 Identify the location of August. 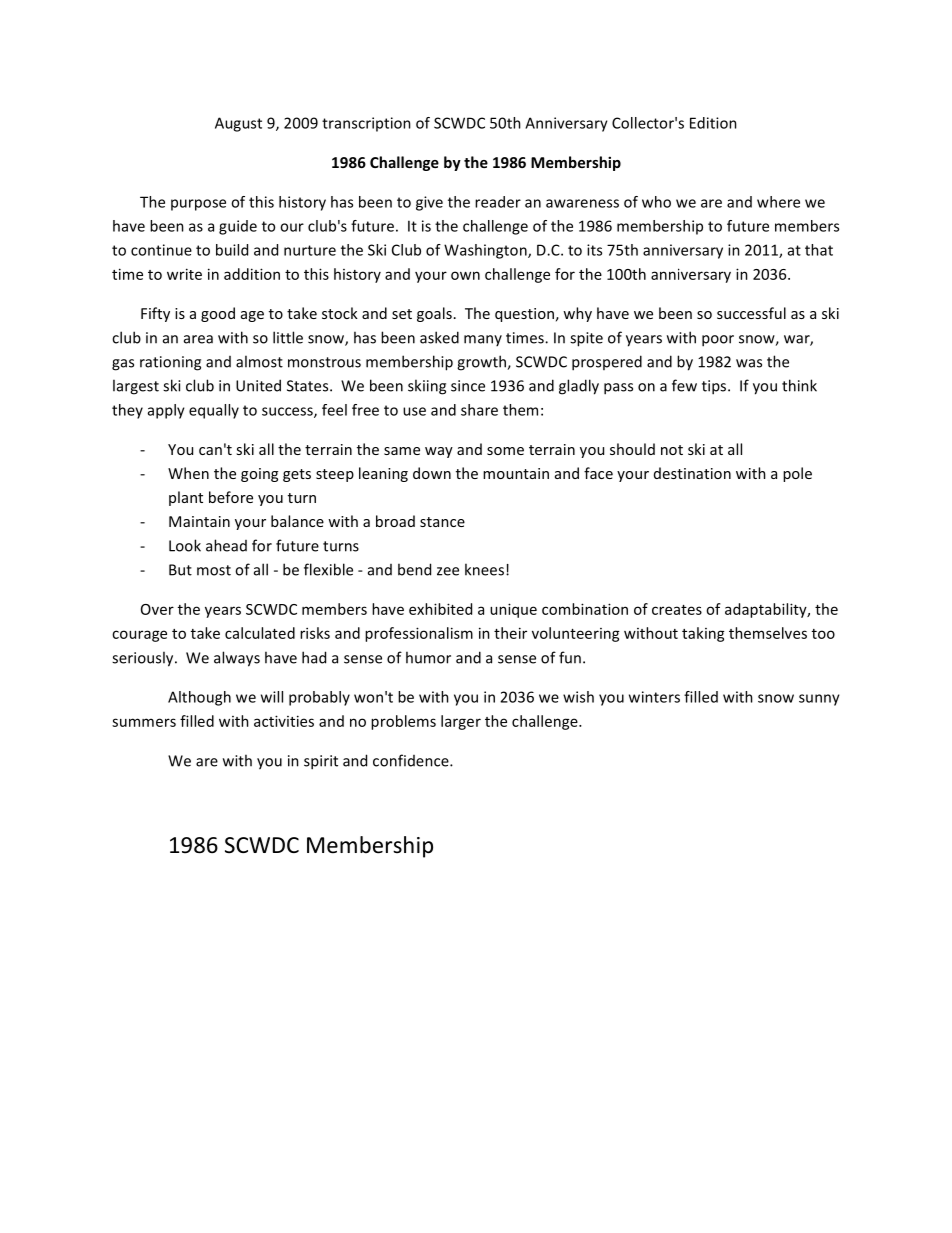
(238, 124).
